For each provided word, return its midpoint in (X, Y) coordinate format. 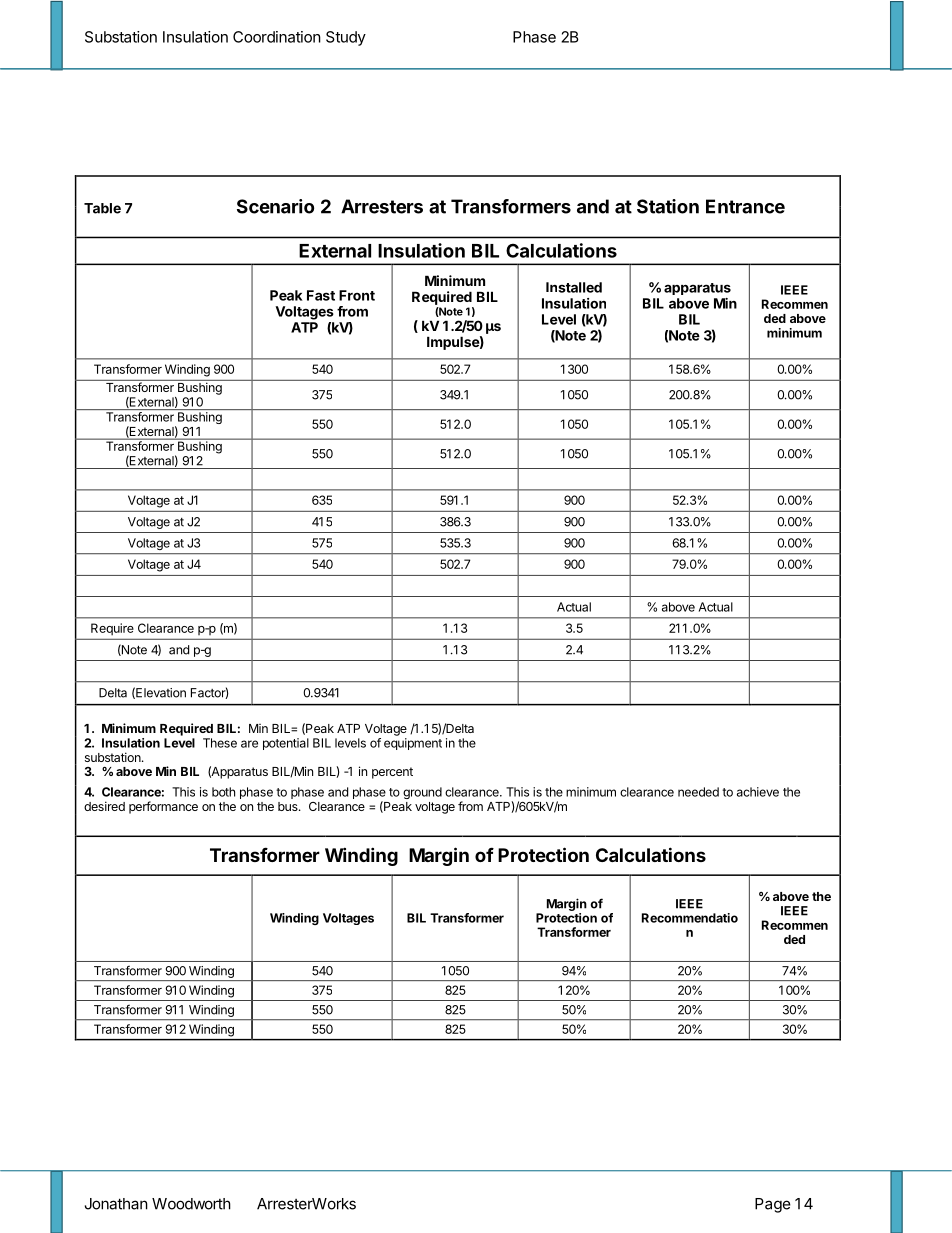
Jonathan (116, 1204)
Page (773, 1205)
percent (392, 773)
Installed (574, 287)
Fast (321, 295)
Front (357, 295)
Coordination (277, 37)
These (220, 743)
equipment (413, 744)
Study (346, 38)
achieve (758, 792)
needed (698, 792)
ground (422, 793)
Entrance (745, 206)
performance (163, 807)
